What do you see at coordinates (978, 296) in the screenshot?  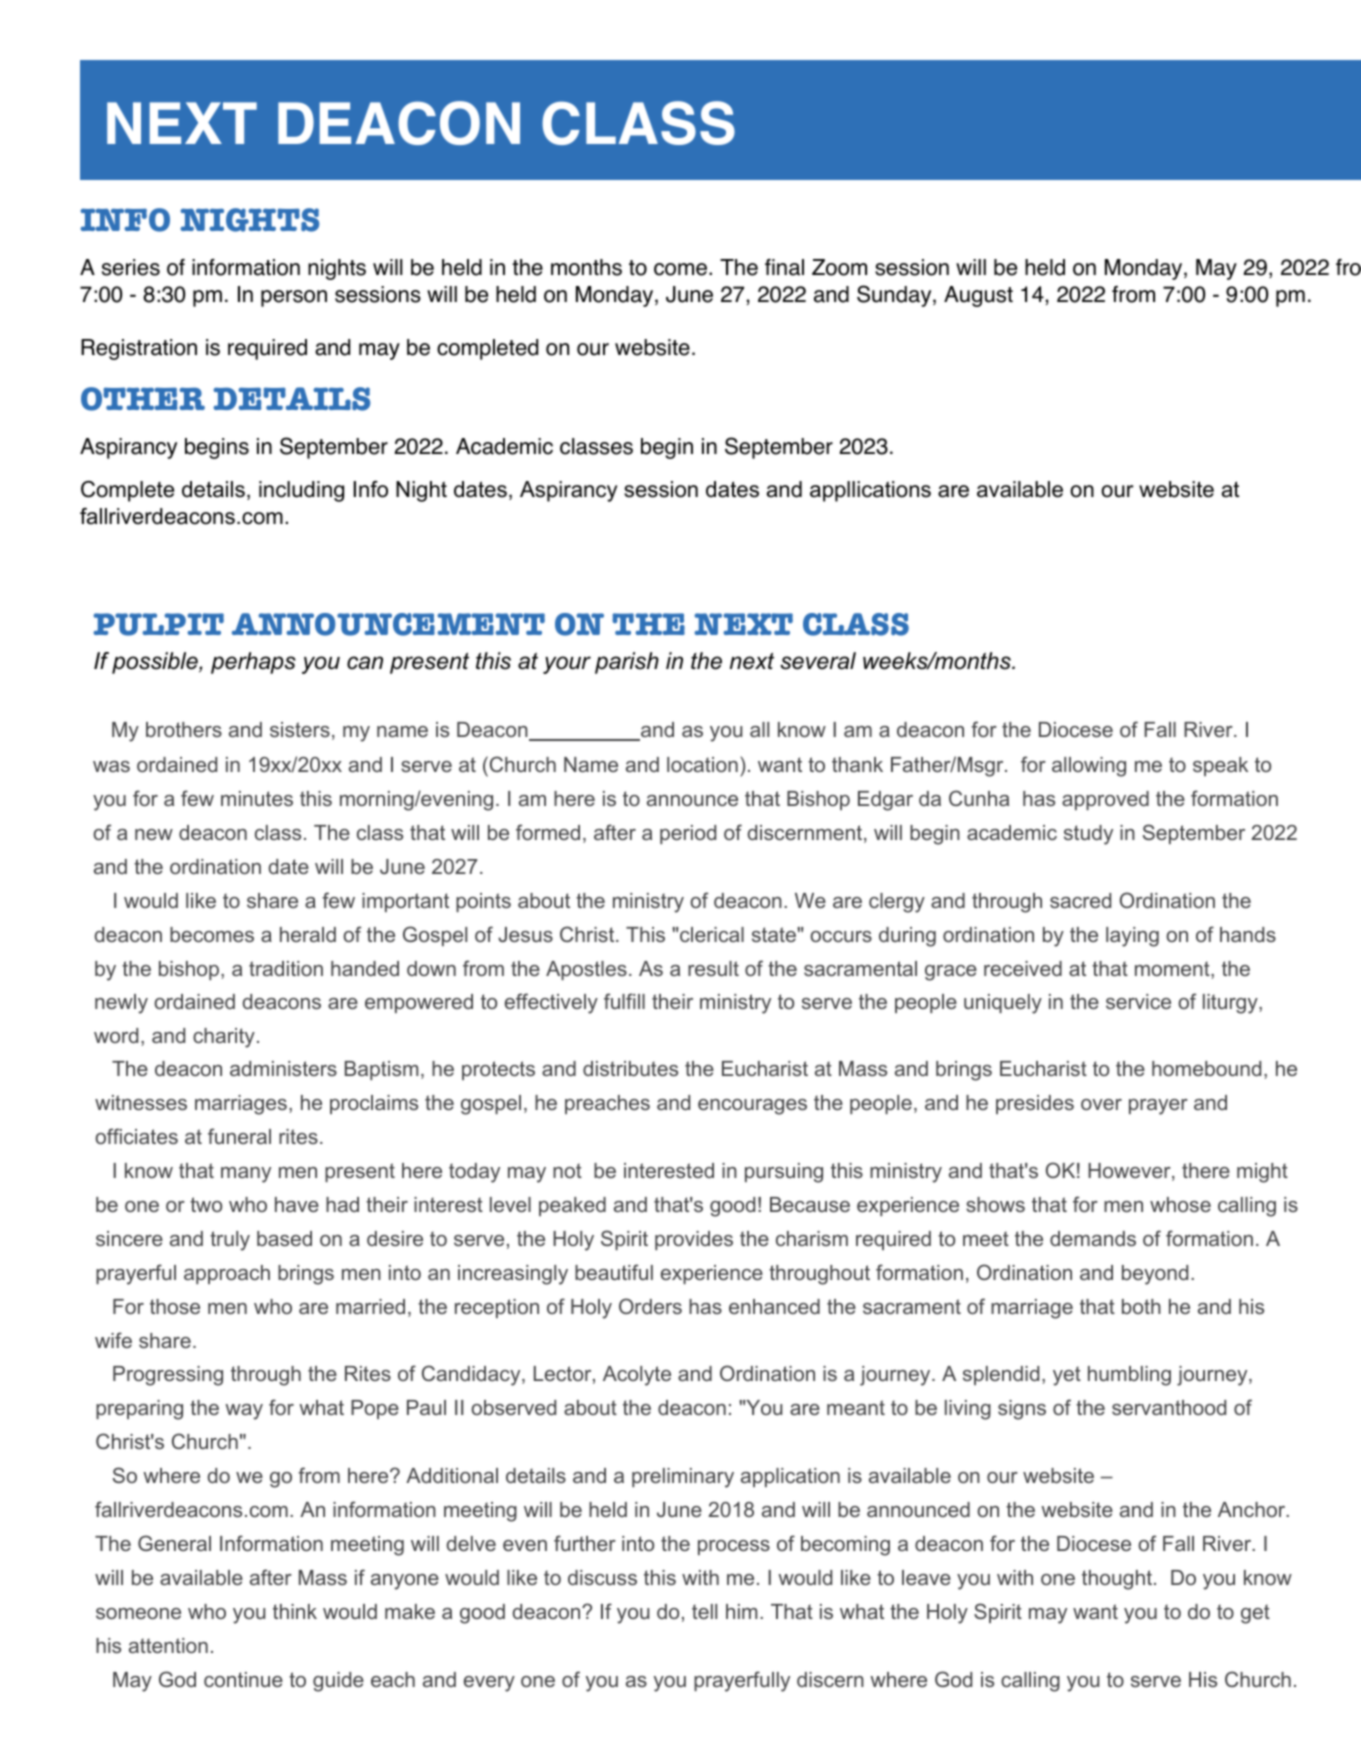 I see `August` at bounding box center [978, 296].
